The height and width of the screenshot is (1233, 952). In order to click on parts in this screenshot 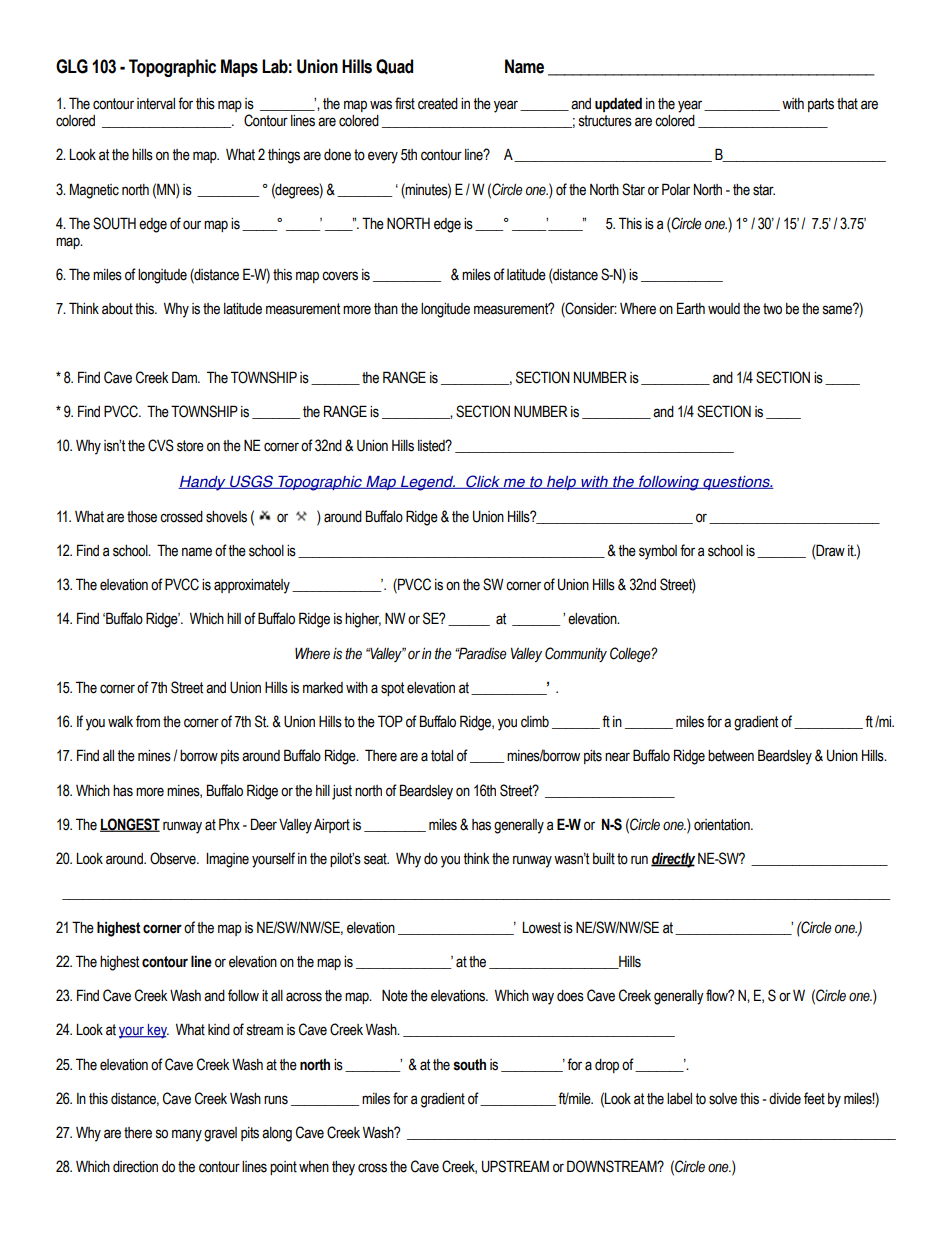, I will do `click(821, 105)`.
